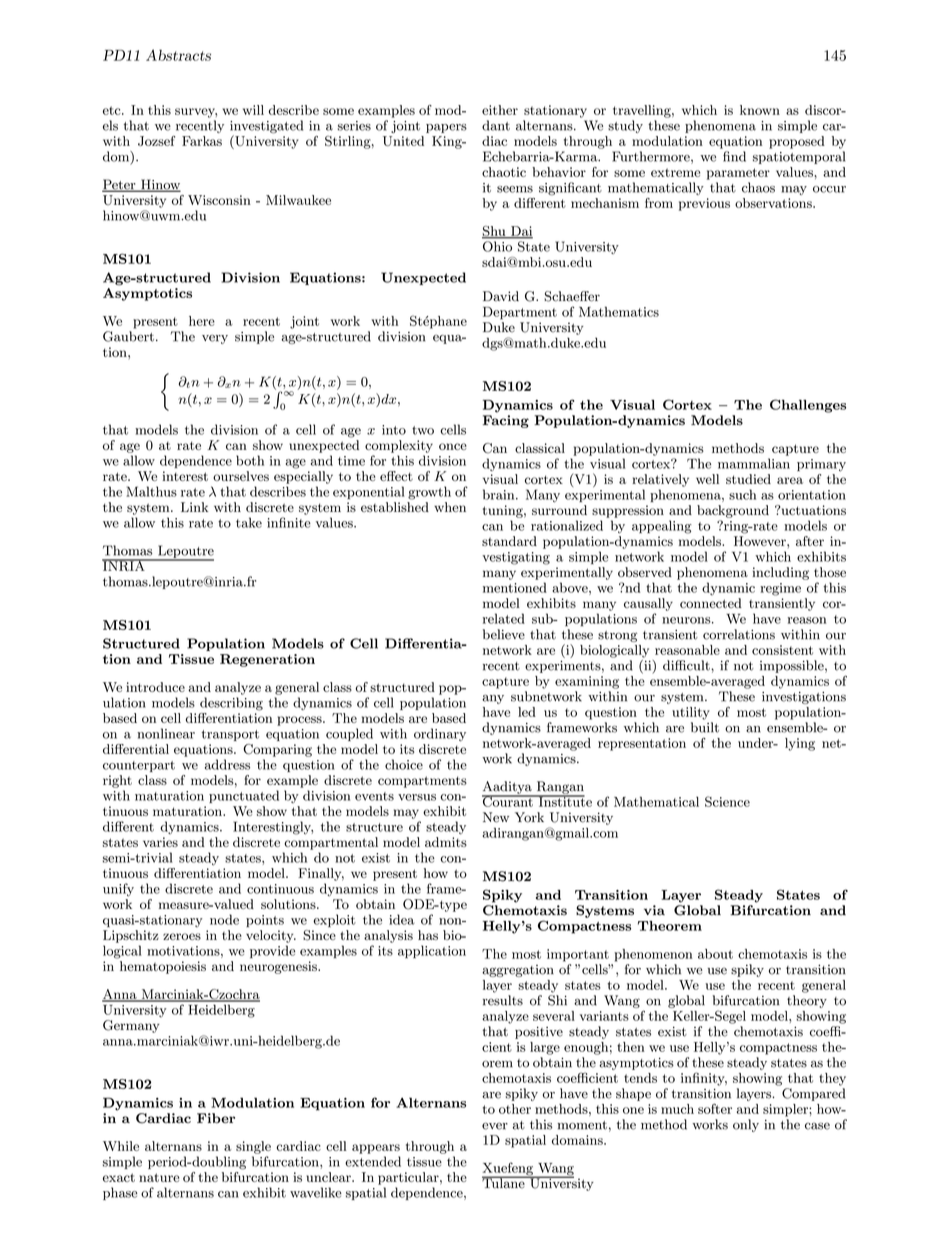  What do you see at coordinates (224, 919) in the page?
I see `node` at bounding box center [224, 919].
